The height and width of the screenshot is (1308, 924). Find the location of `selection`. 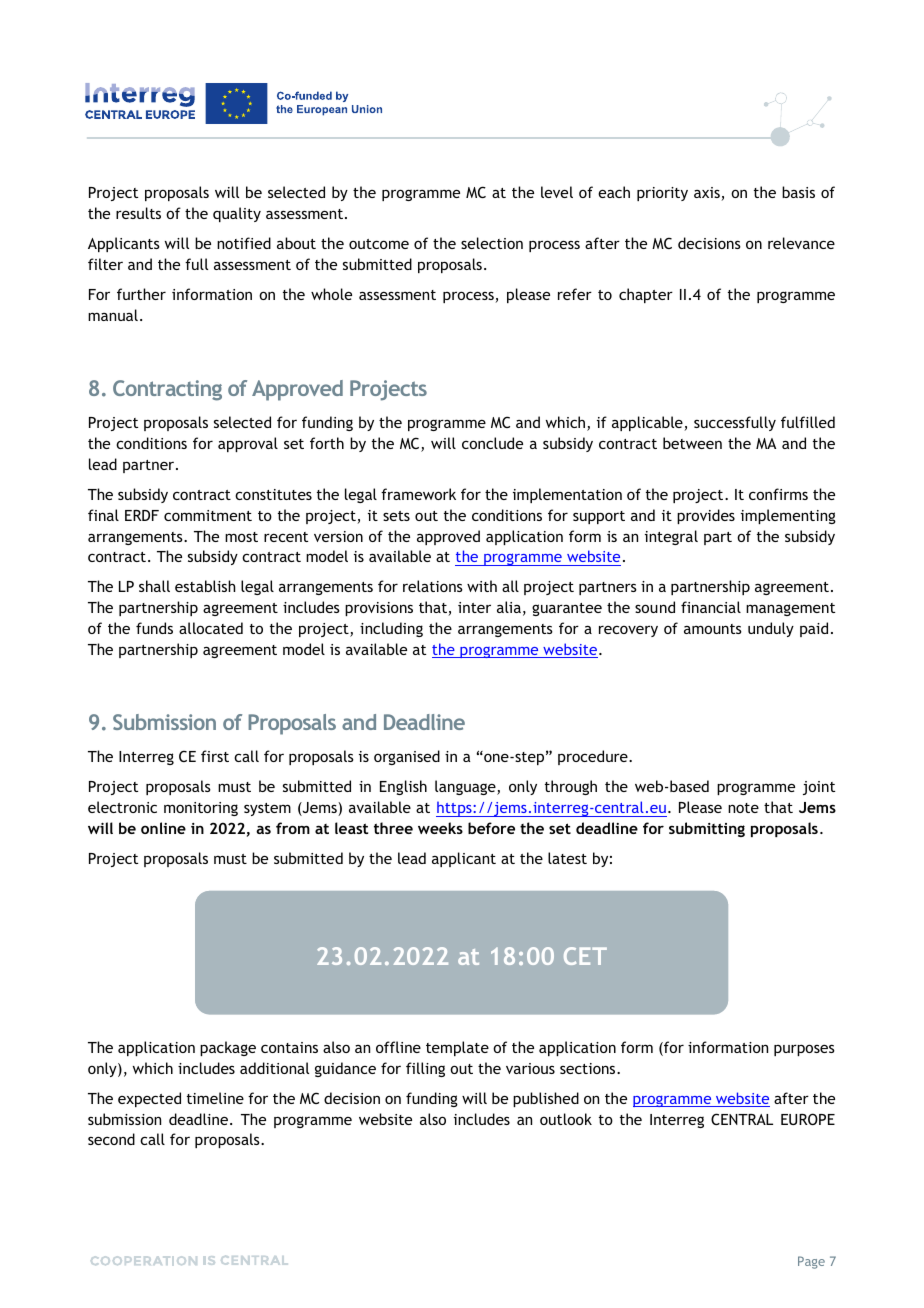

selection is located at coordinates (492, 243).
